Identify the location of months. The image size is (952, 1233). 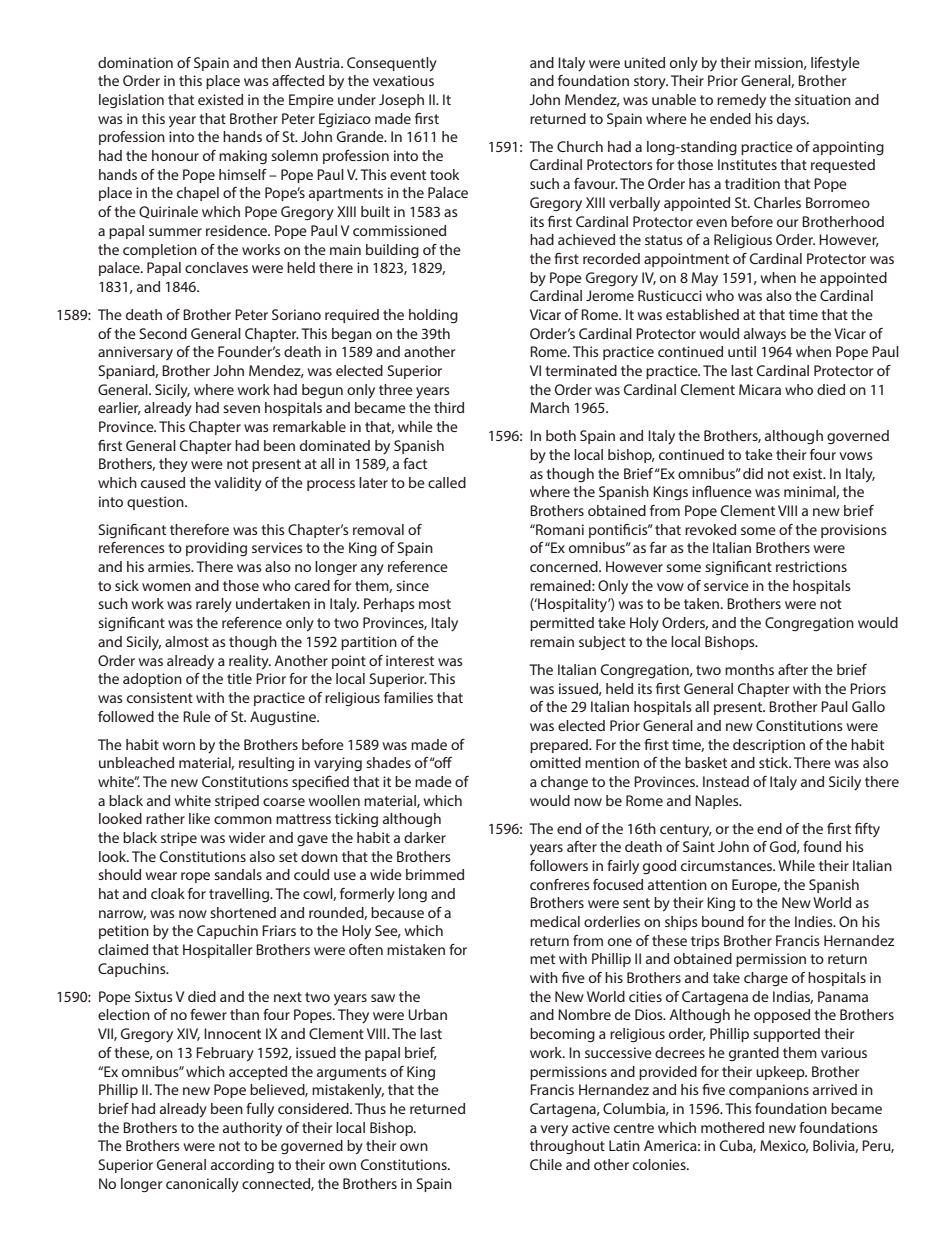
(749, 669).
